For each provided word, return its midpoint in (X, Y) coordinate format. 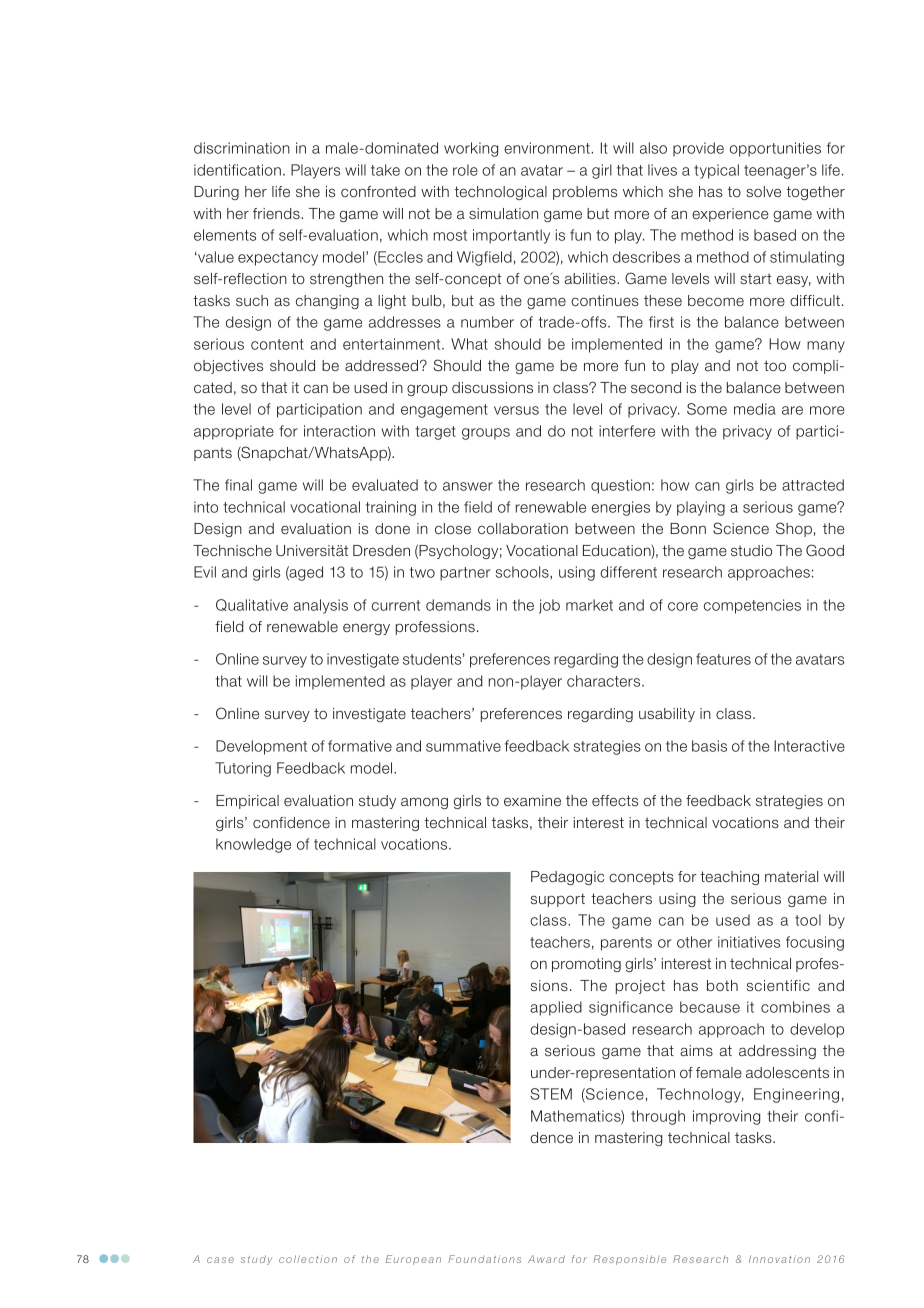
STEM (551, 1094)
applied (556, 1008)
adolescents (787, 1072)
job (549, 606)
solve (763, 191)
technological (501, 193)
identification (237, 170)
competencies (752, 606)
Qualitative (252, 605)
